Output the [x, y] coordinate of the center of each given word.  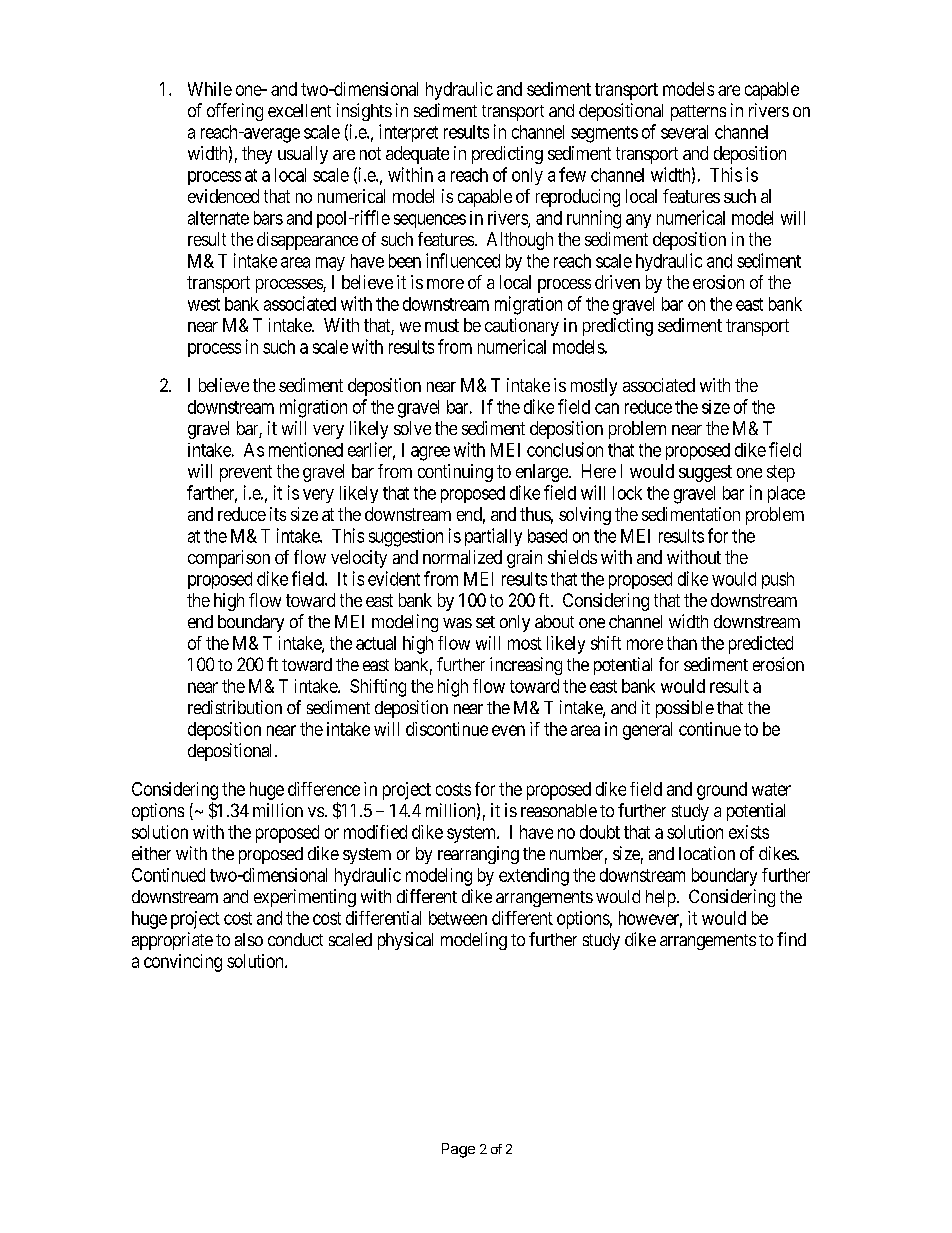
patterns [698, 113]
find [791, 939]
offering [235, 112]
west [204, 304]
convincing [183, 963]
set [485, 622]
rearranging [478, 855]
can [607, 408]
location [707, 853]
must [442, 325]
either [151, 853]
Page [458, 1150]
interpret [408, 133]
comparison [229, 559]
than [682, 643]
